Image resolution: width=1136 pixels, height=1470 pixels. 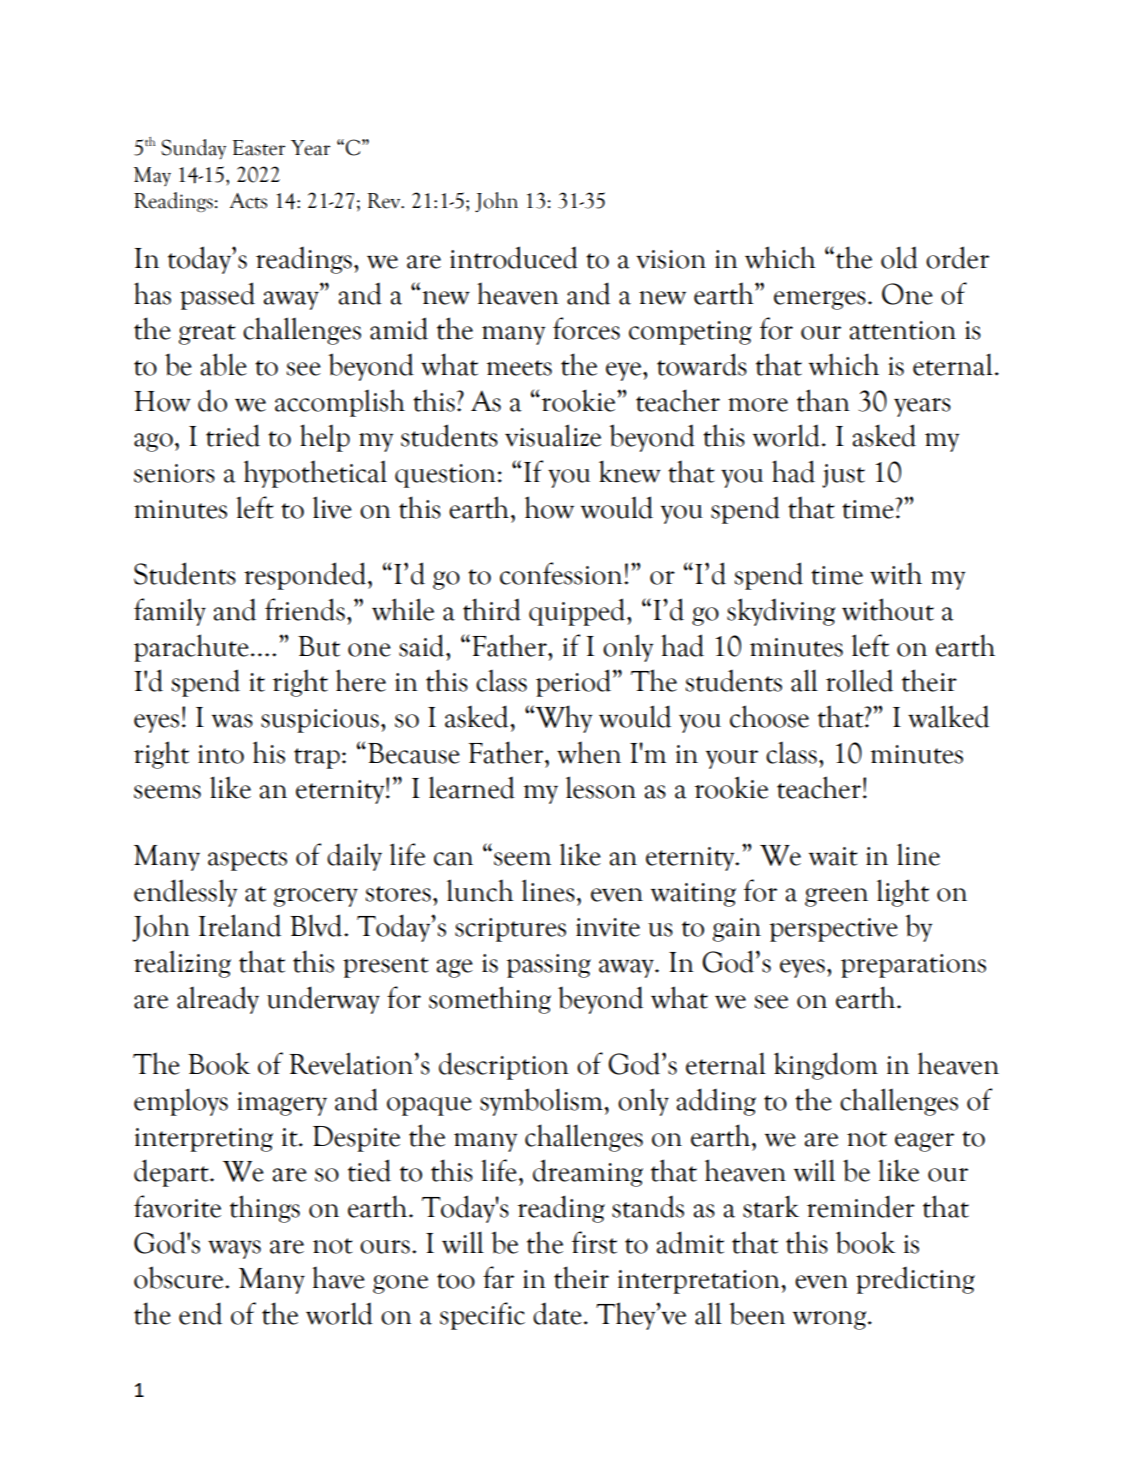 What do you see at coordinates (562, 719) in the screenshot?
I see `Why` at bounding box center [562, 719].
